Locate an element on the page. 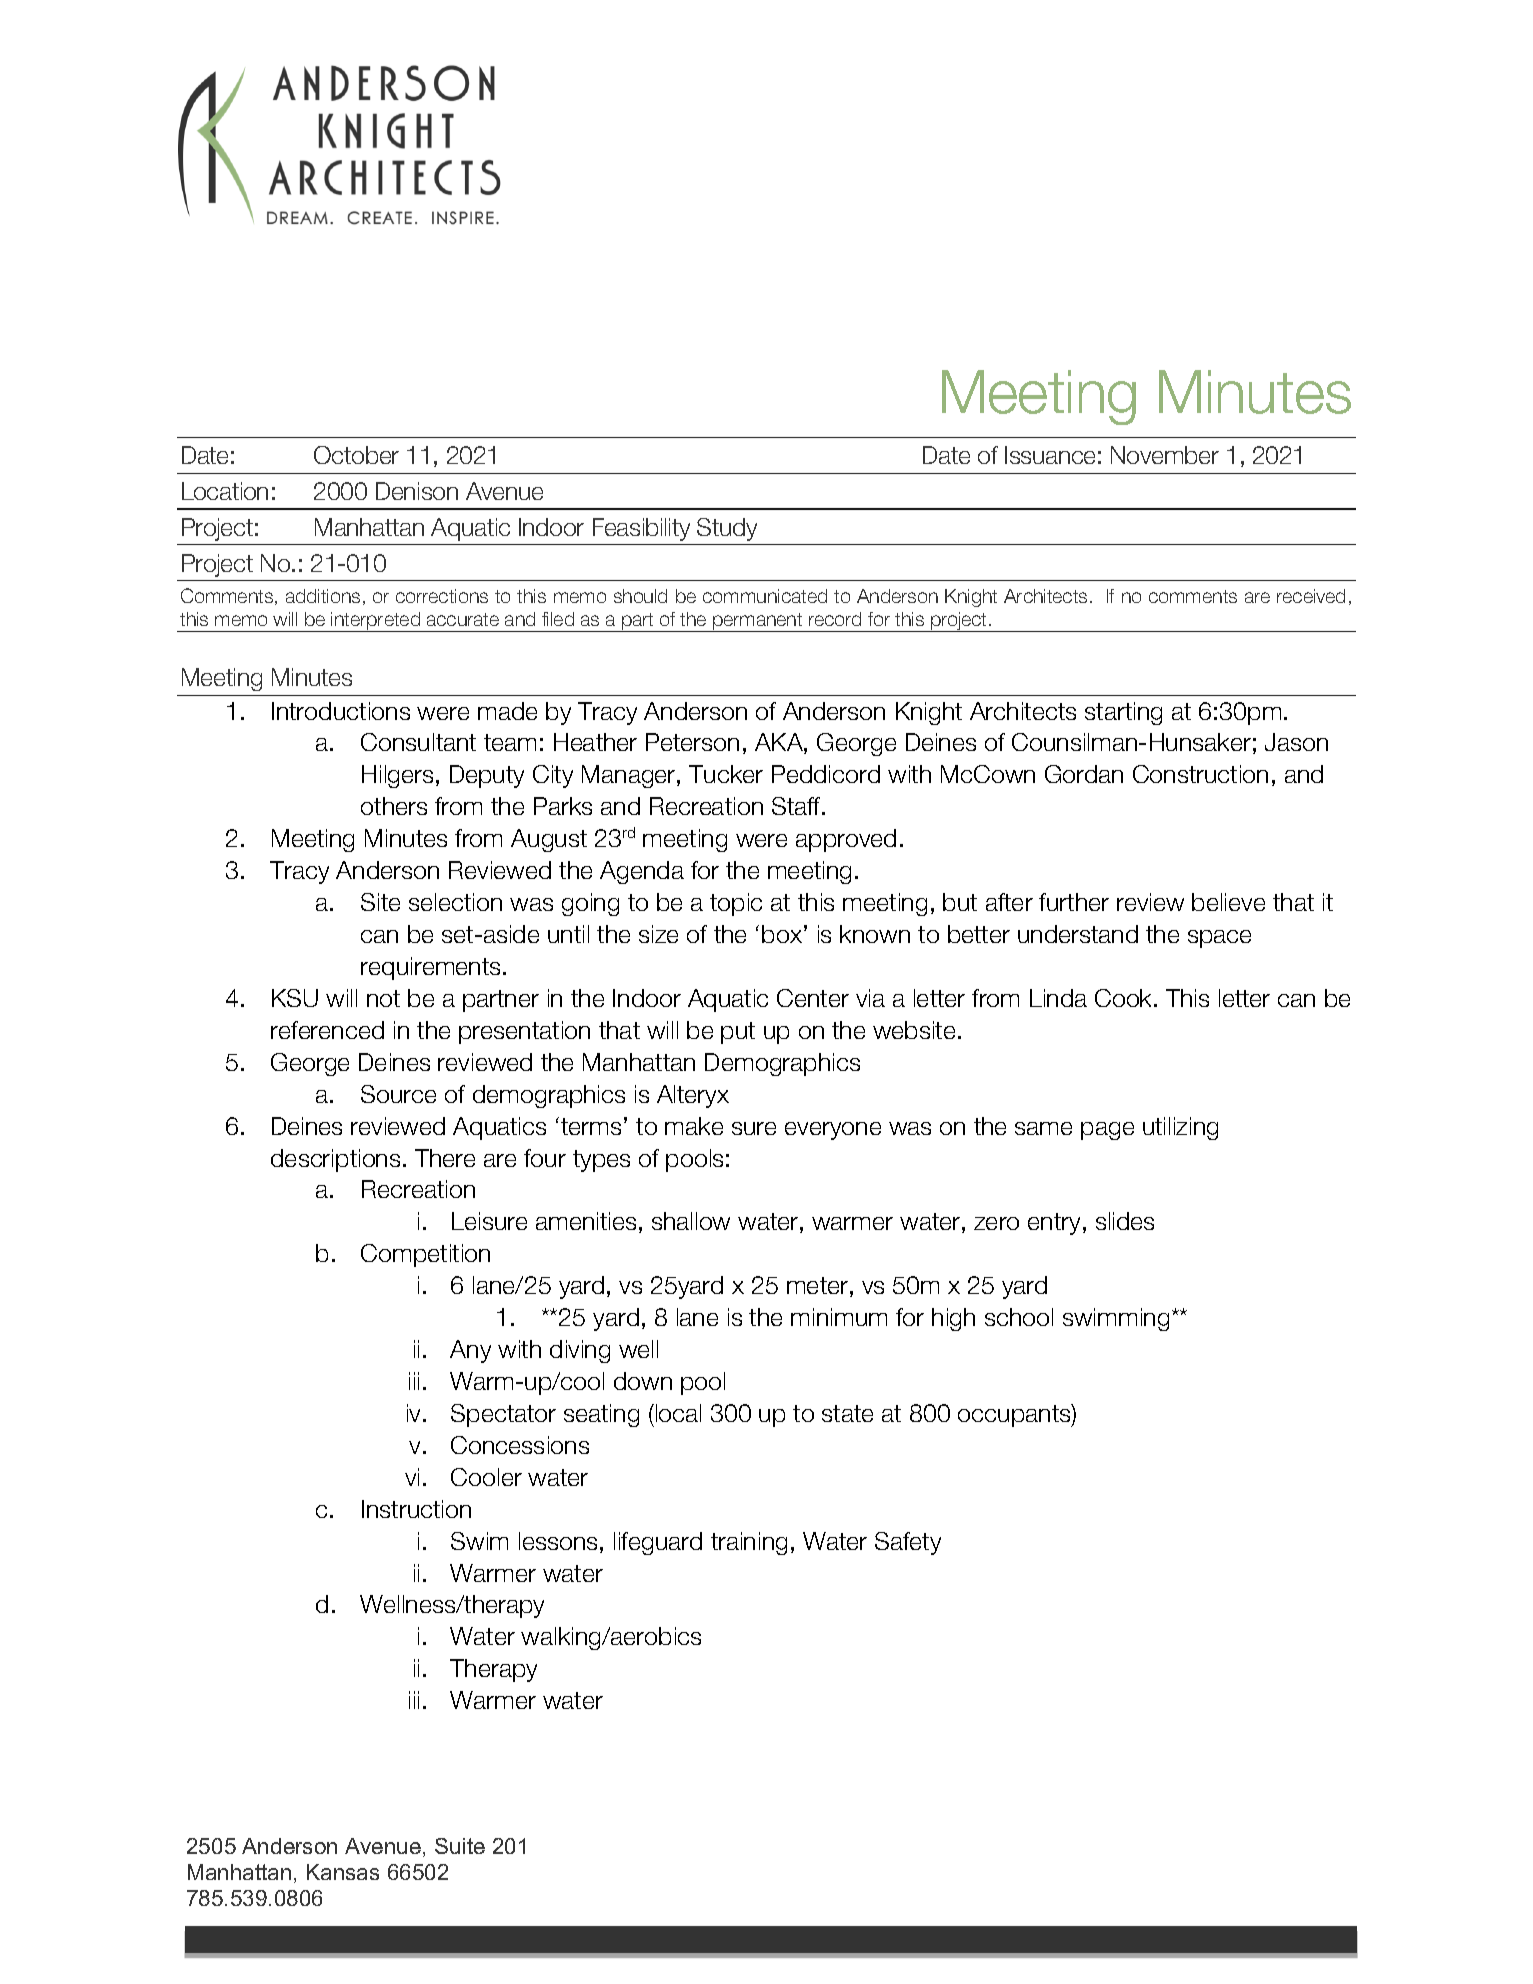  Kansas is located at coordinates (343, 1872).
